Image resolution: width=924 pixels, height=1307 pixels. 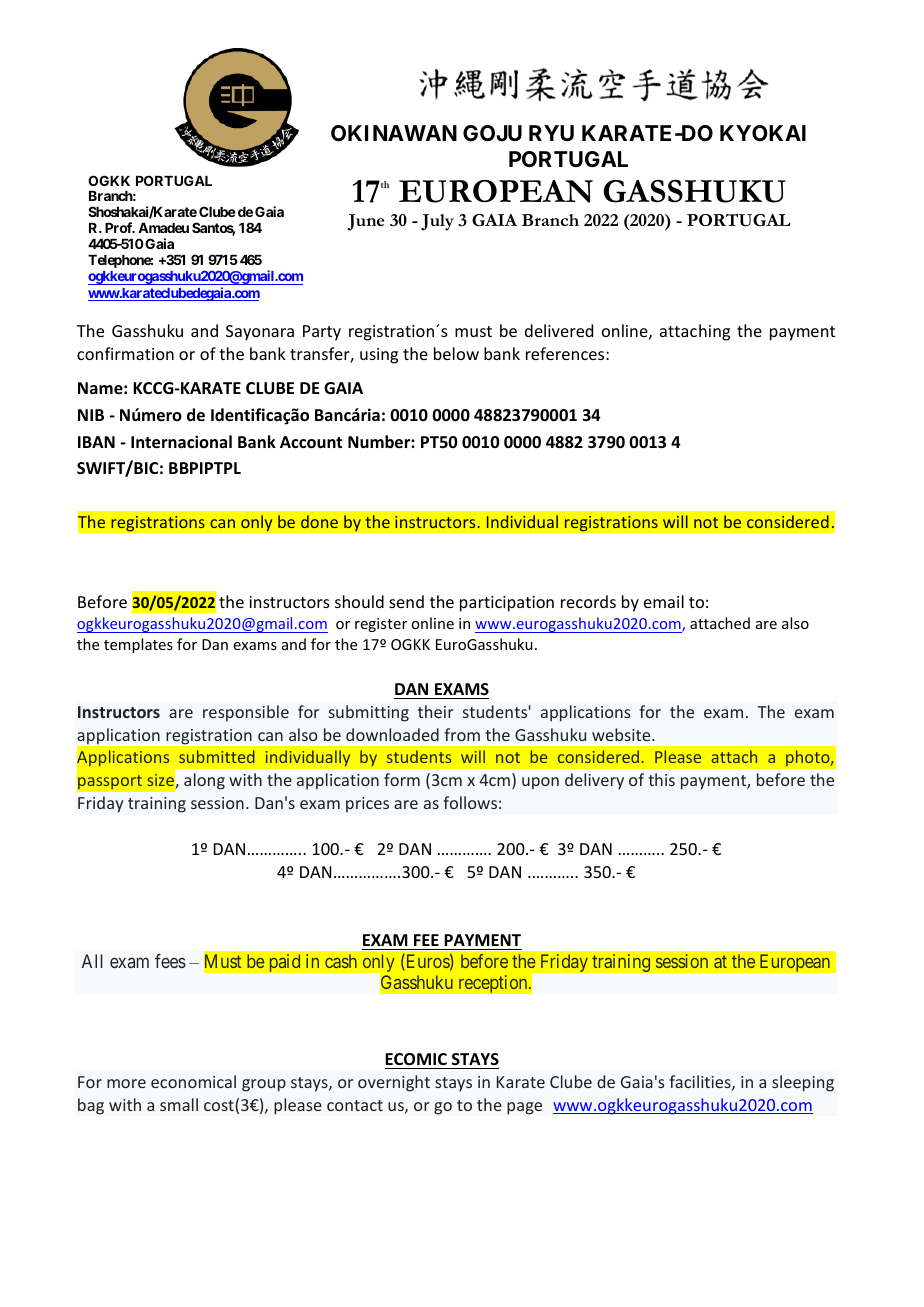 I want to click on delivered, so click(x=559, y=330).
